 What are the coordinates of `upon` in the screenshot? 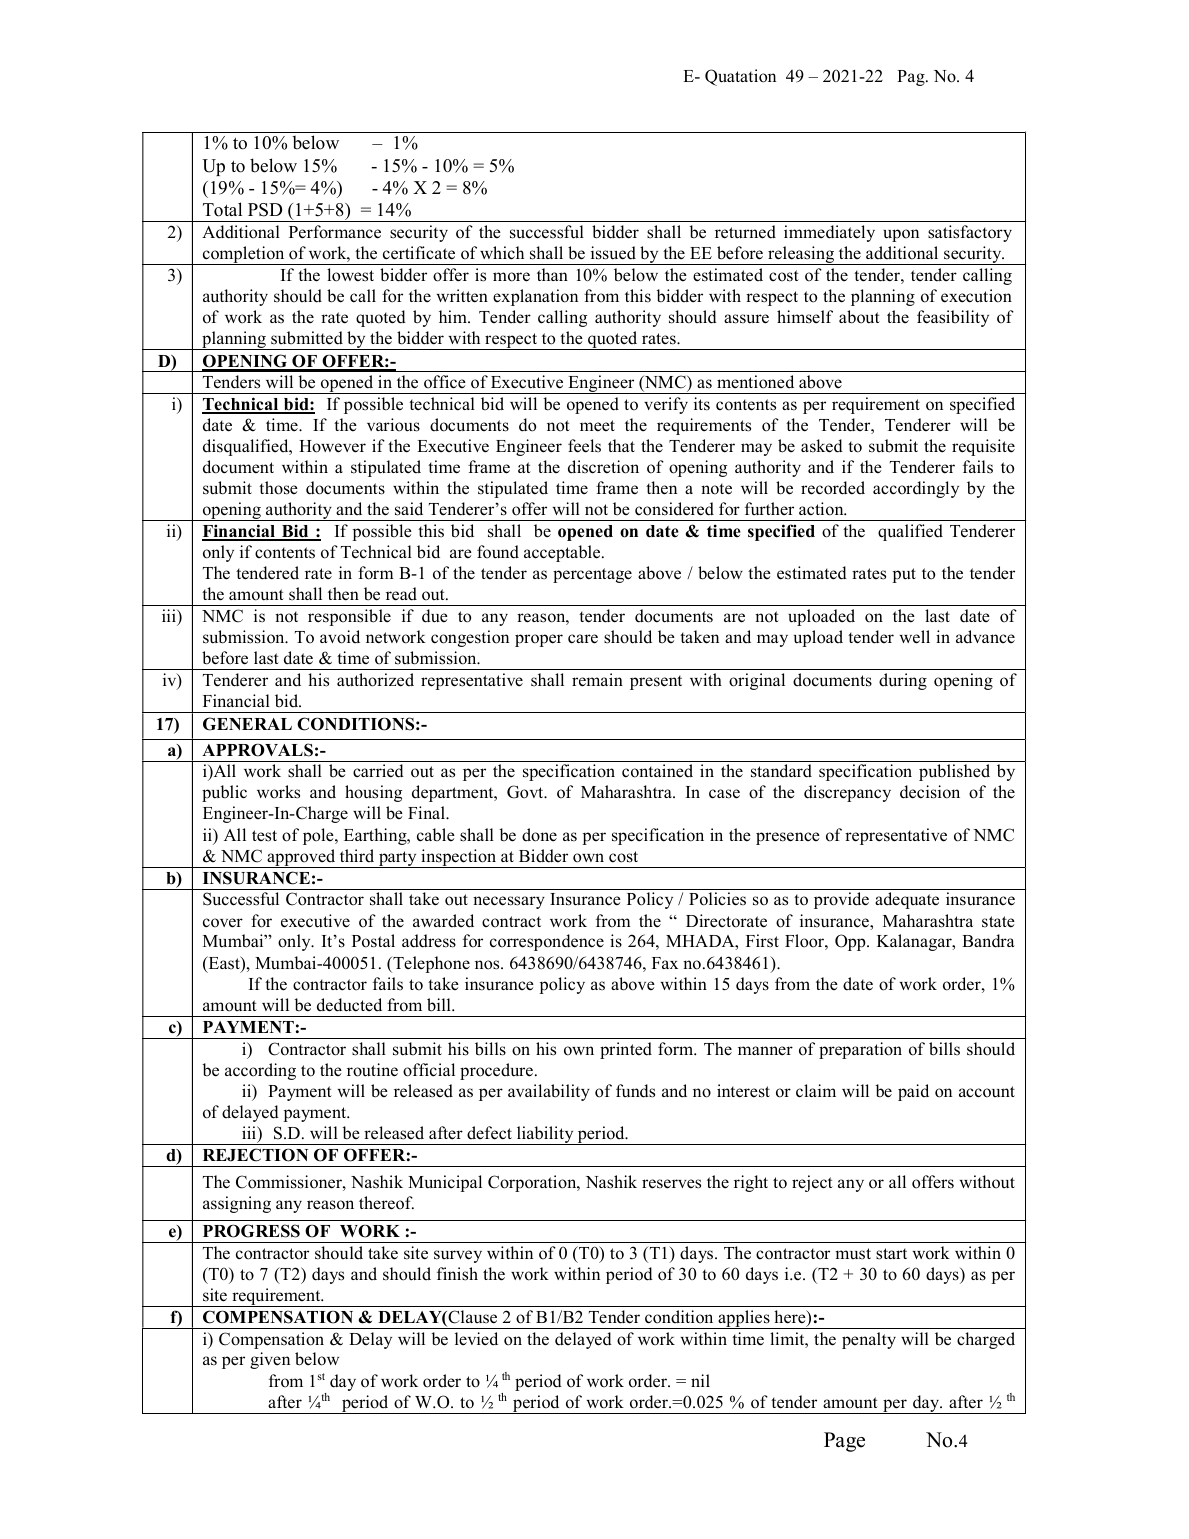 It's located at (901, 235).
